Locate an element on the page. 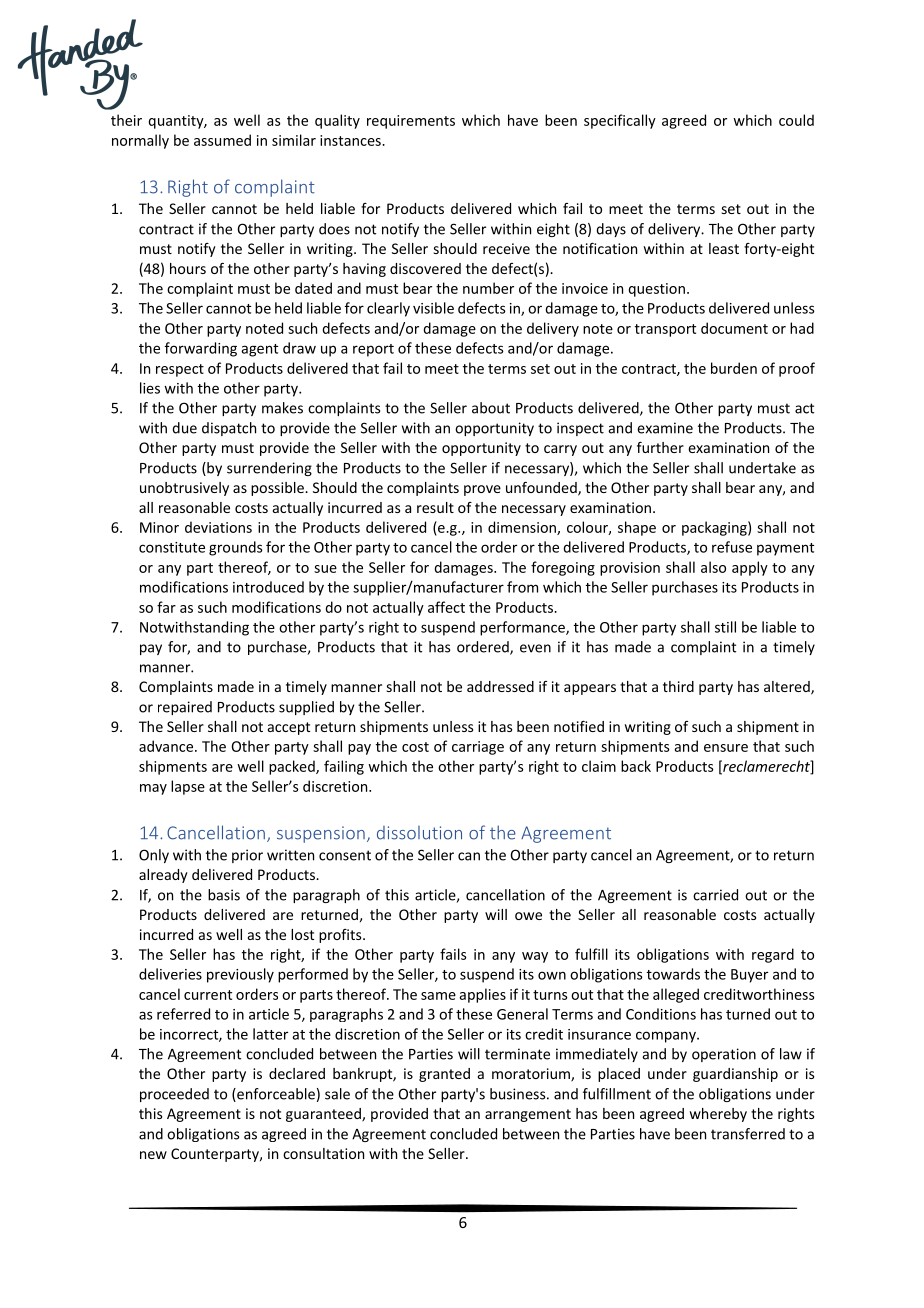 The width and height of the image is (924, 1308). arrangement is located at coordinates (528, 1115).
